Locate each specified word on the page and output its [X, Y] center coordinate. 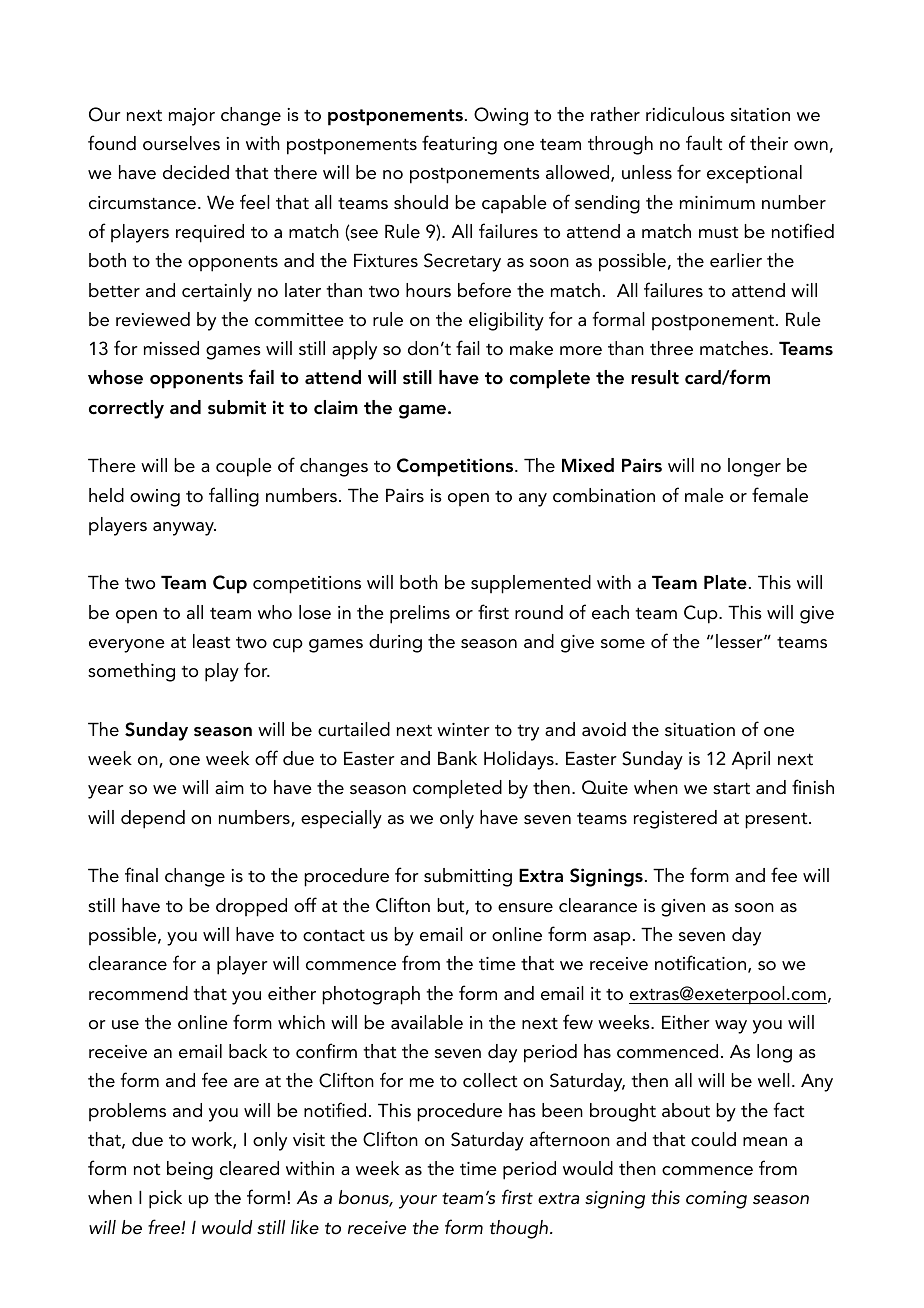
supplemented [531, 584]
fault [704, 143]
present [777, 821]
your [418, 1202]
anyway [184, 529]
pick [165, 1199]
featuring [459, 145]
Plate [725, 582]
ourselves [181, 143]
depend [153, 819]
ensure [525, 908]
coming [716, 1200]
